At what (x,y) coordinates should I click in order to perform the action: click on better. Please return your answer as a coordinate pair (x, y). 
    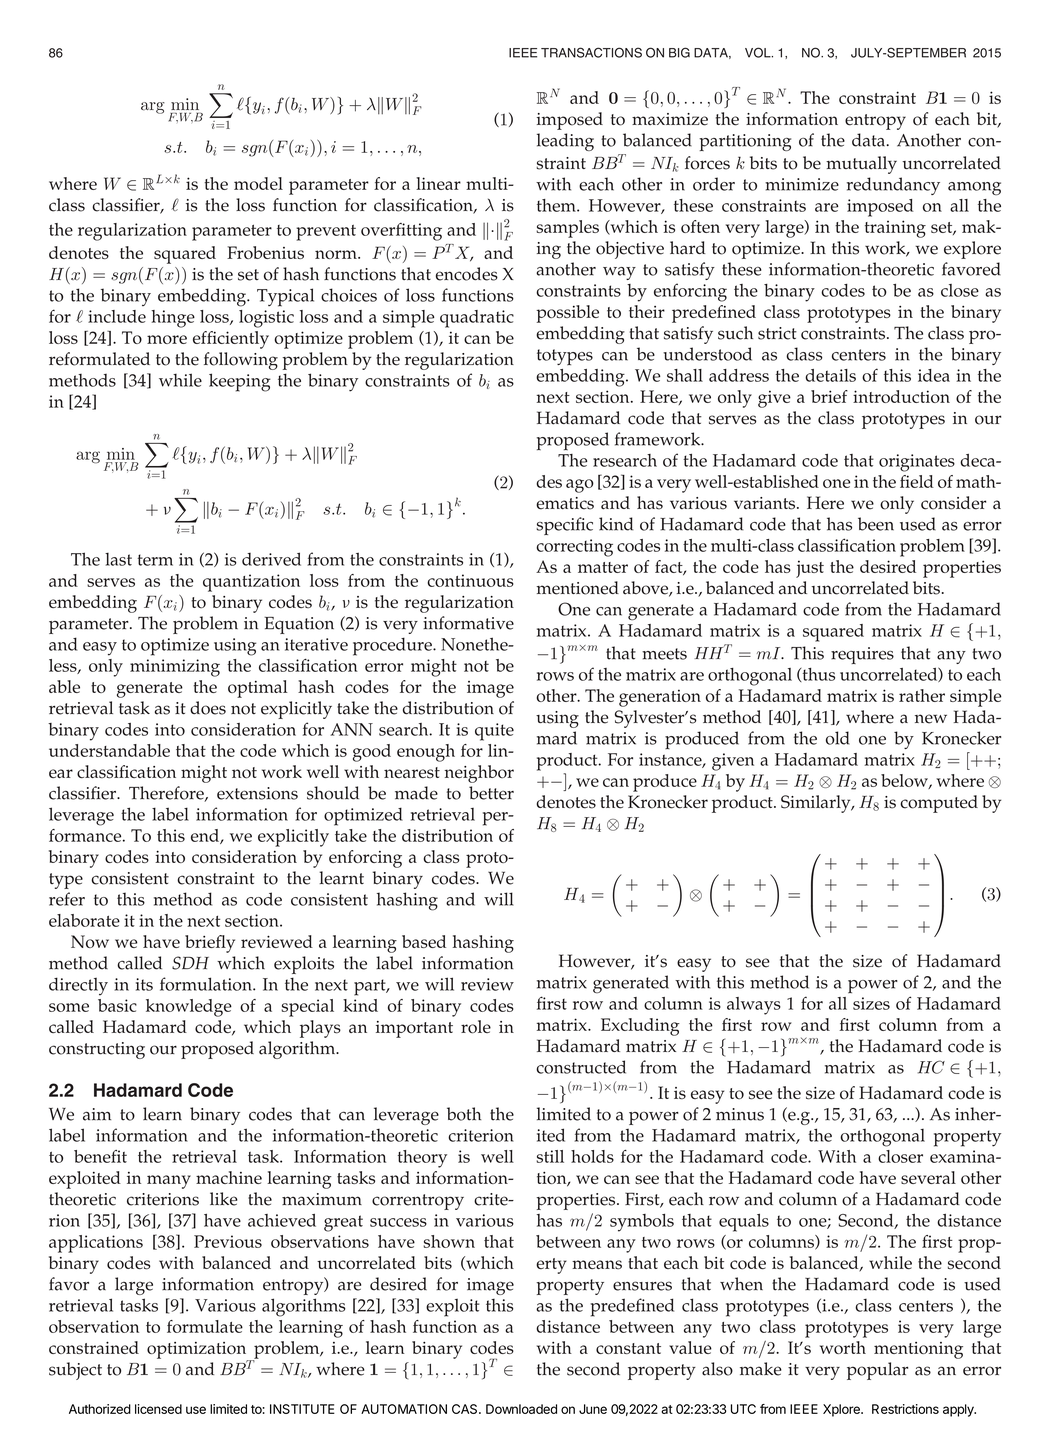
    Looking at the image, I should click on (491, 793).
